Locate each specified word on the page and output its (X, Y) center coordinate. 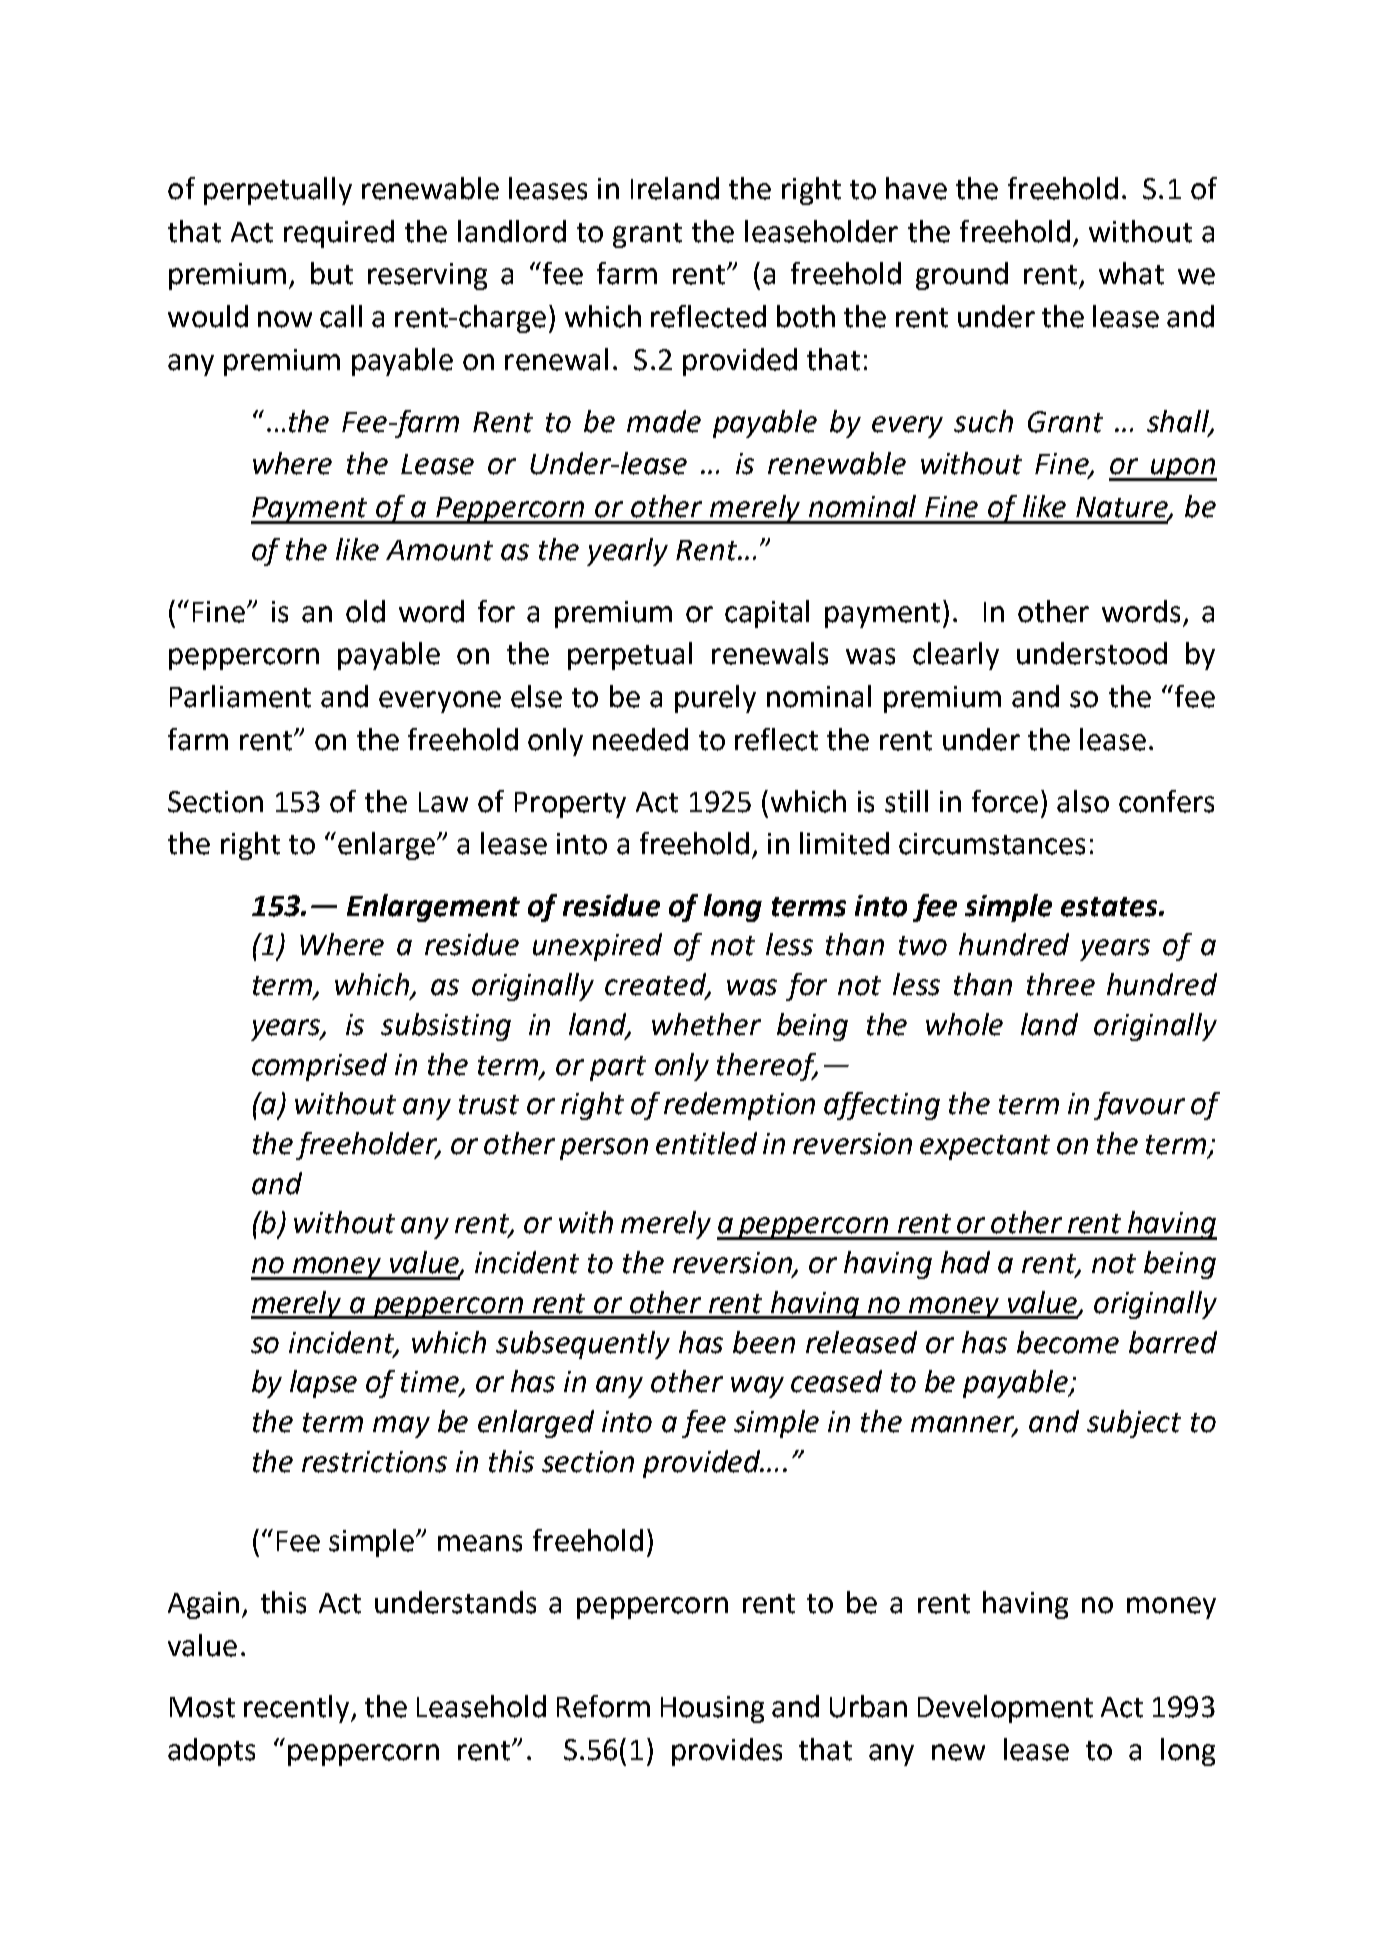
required (339, 234)
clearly (956, 656)
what (1131, 273)
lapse (323, 1384)
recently (298, 1709)
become (1068, 1342)
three (1061, 984)
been (764, 1342)
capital (767, 614)
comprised (319, 1067)
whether (706, 1024)
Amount (439, 550)
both (806, 316)
